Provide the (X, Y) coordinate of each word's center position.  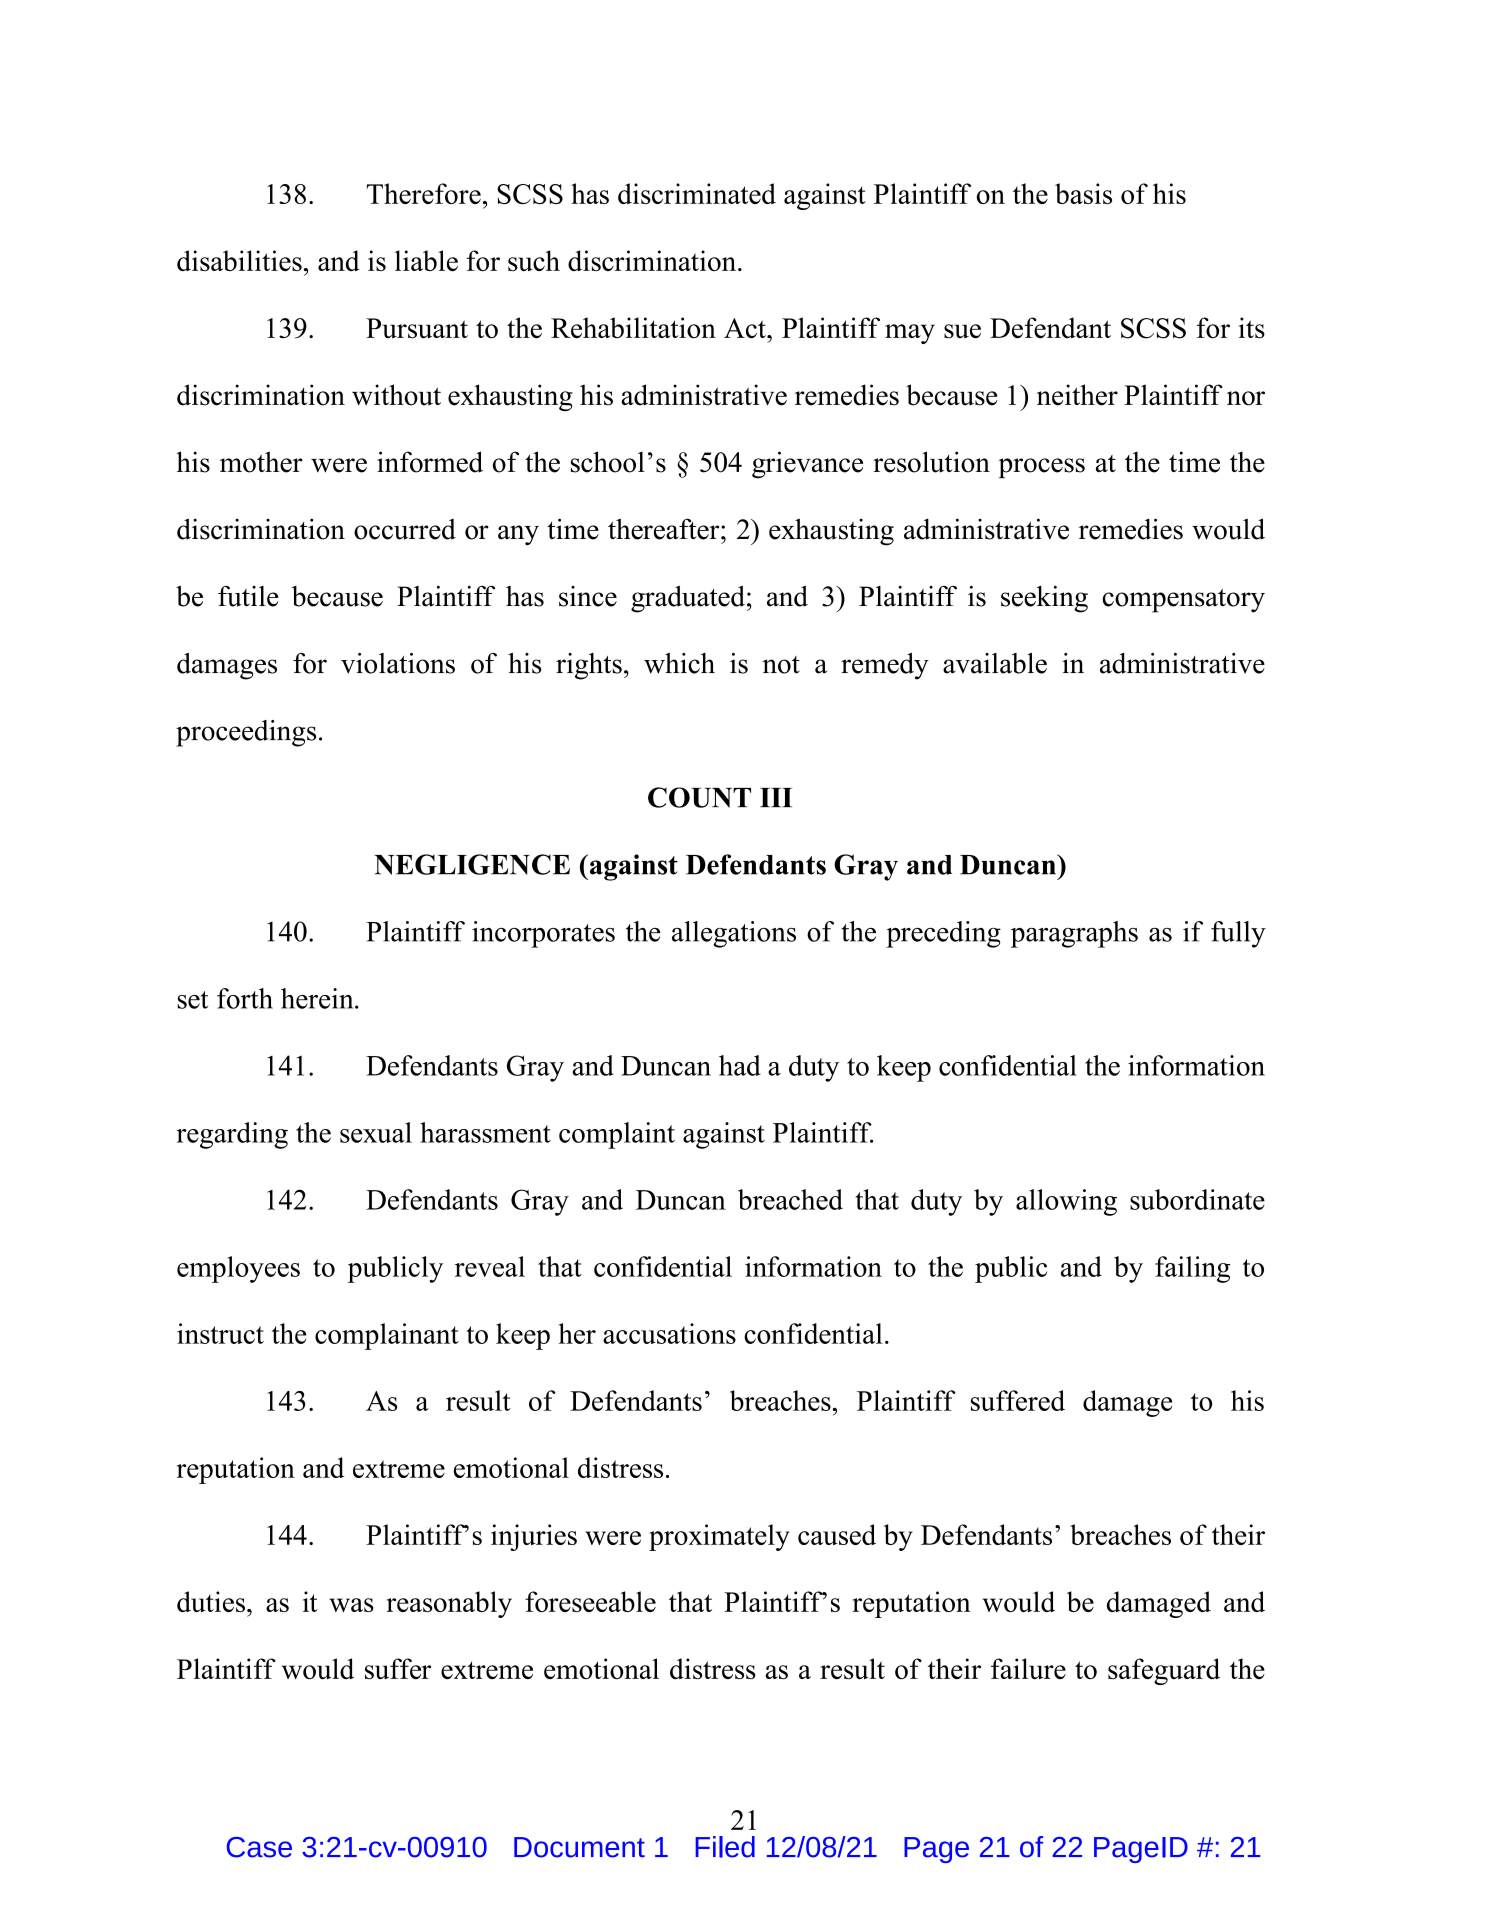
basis (1083, 193)
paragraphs (1074, 934)
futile (248, 596)
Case (259, 1847)
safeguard (1164, 1671)
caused (837, 1534)
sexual (376, 1132)
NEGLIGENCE (472, 864)
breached (790, 1199)
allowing (1066, 1202)
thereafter (665, 529)
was (351, 1605)
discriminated (697, 193)
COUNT (699, 797)
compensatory (1183, 601)
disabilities (239, 260)
